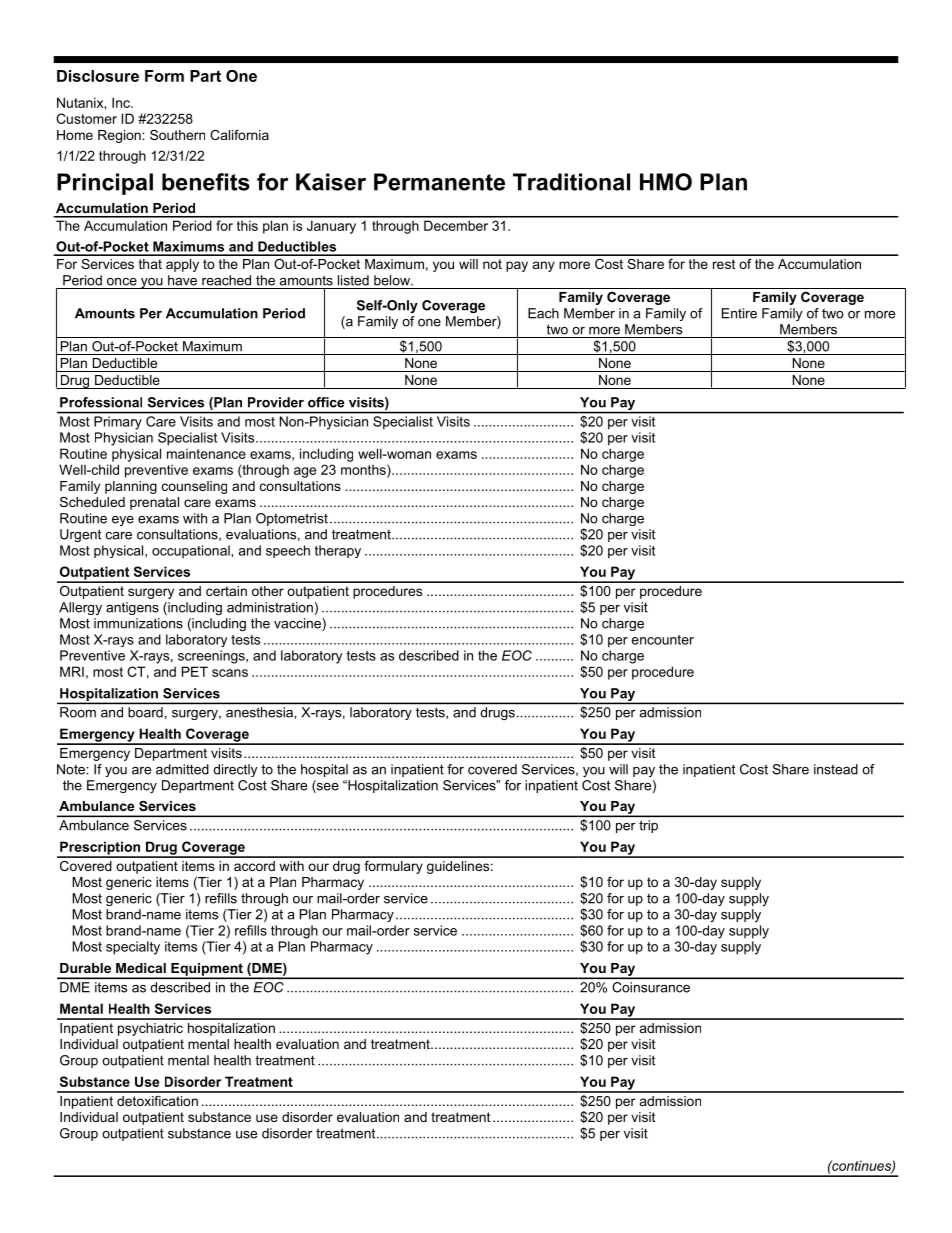 The height and width of the image is (1233, 952). What do you see at coordinates (439, 182) in the image?
I see `Permanente` at bounding box center [439, 182].
